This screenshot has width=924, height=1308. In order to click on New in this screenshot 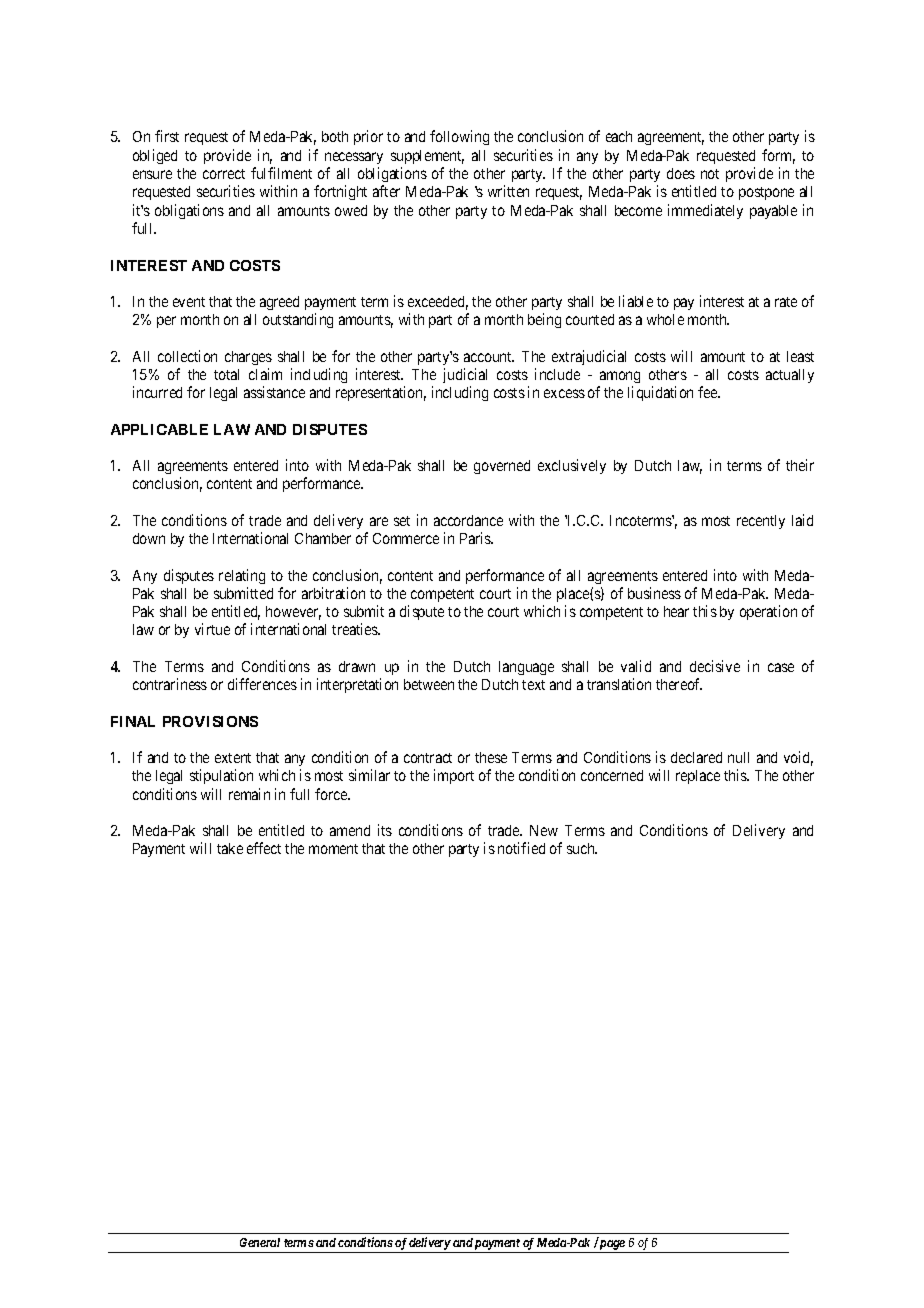, I will do `click(544, 830)`.
